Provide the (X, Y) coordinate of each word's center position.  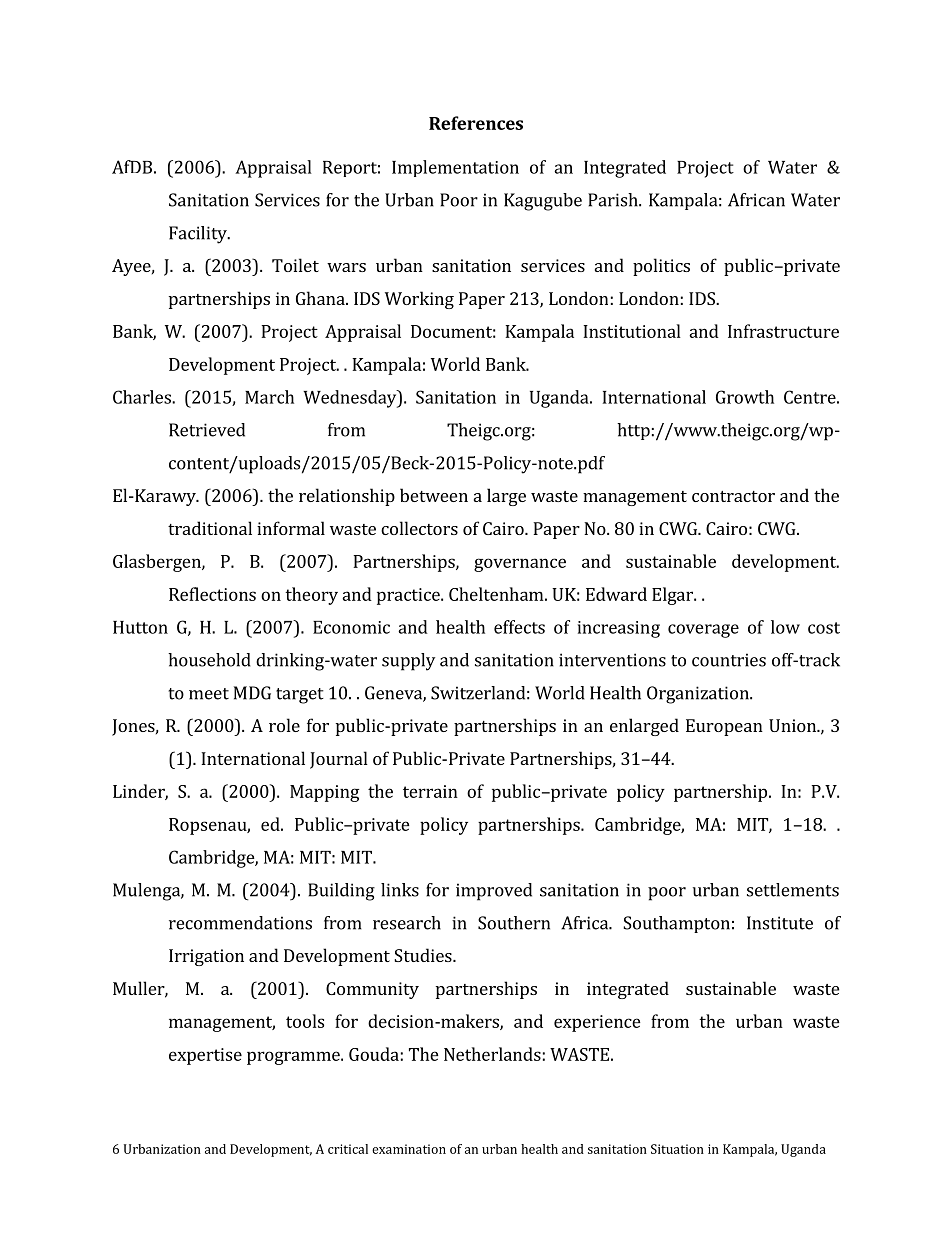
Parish (614, 200)
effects (519, 627)
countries (729, 660)
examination (409, 1149)
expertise (205, 1056)
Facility (199, 235)
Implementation (455, 168)
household (209, 660)
